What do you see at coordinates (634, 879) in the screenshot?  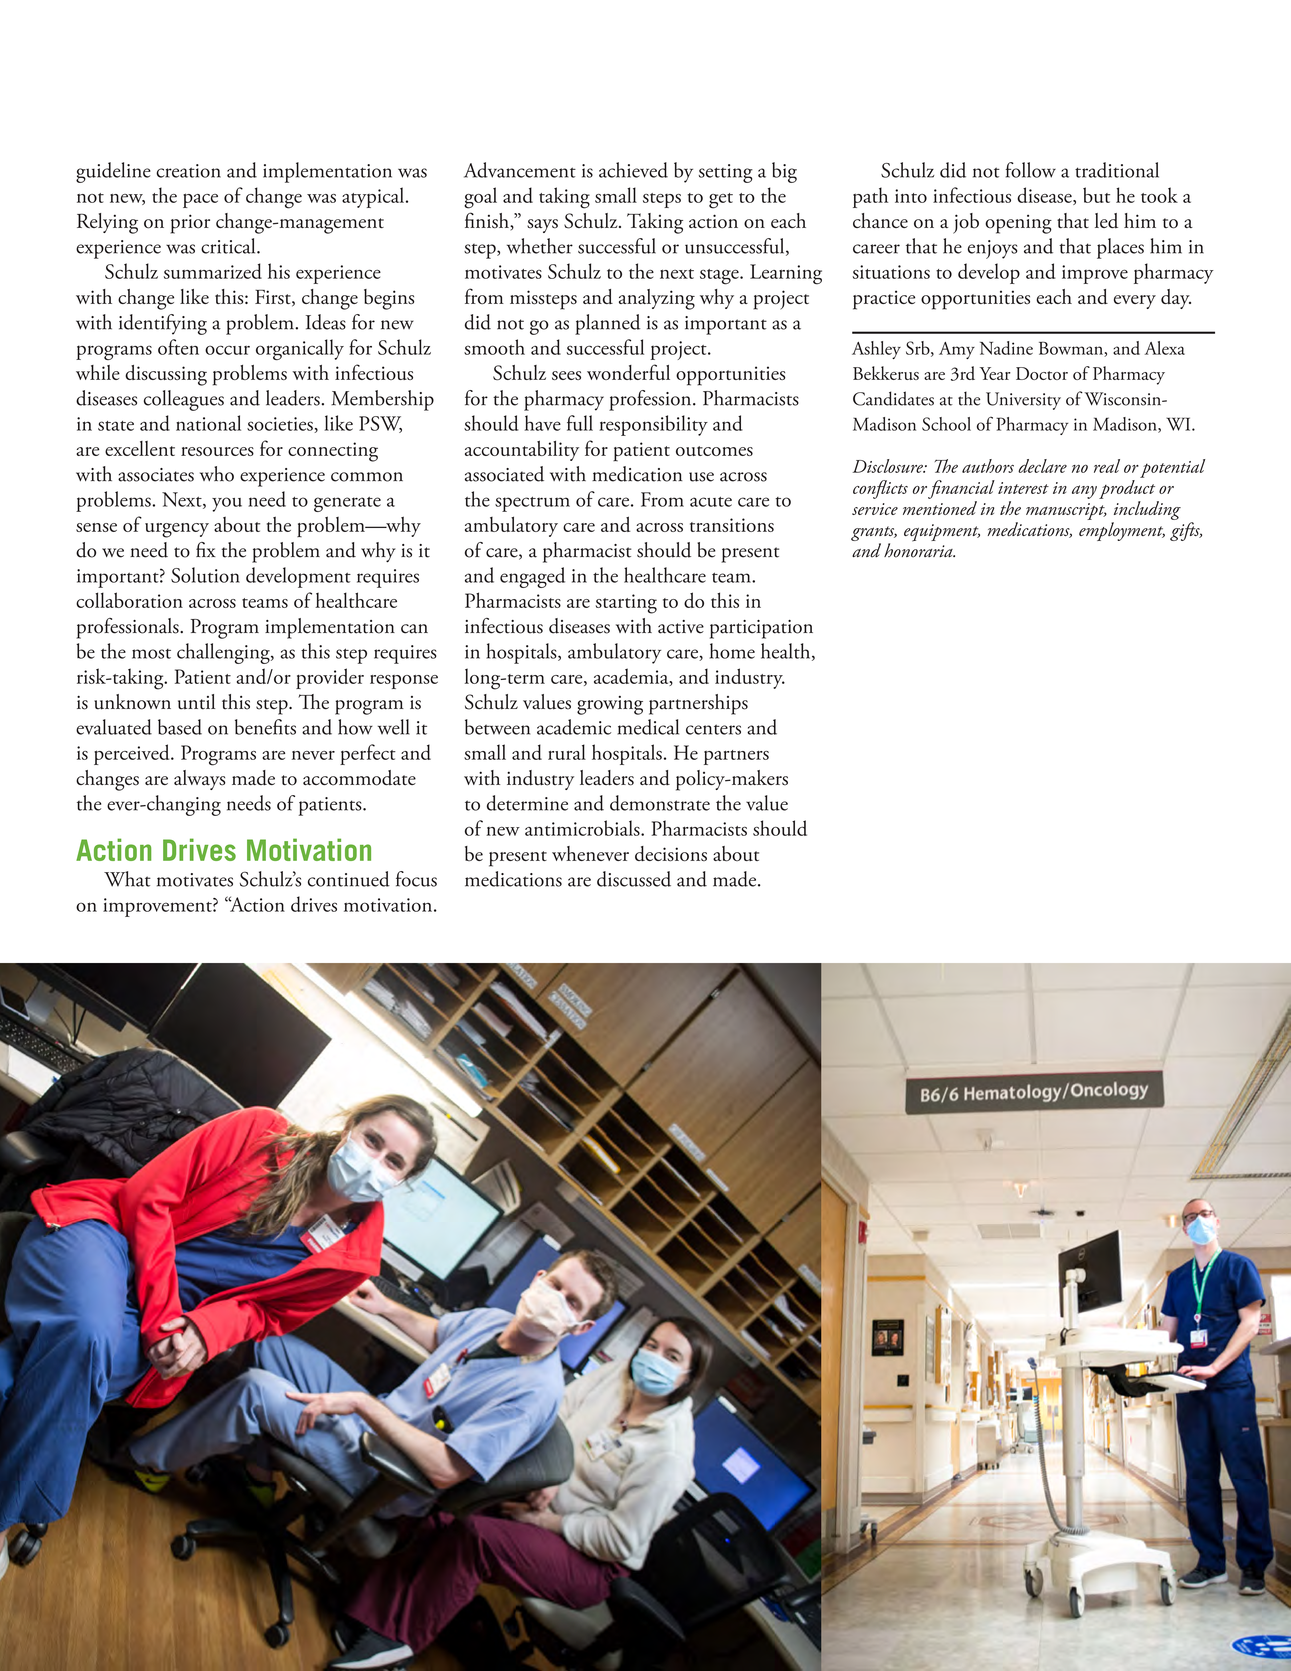 I see `discussed` at bounding box center [634, 879].
